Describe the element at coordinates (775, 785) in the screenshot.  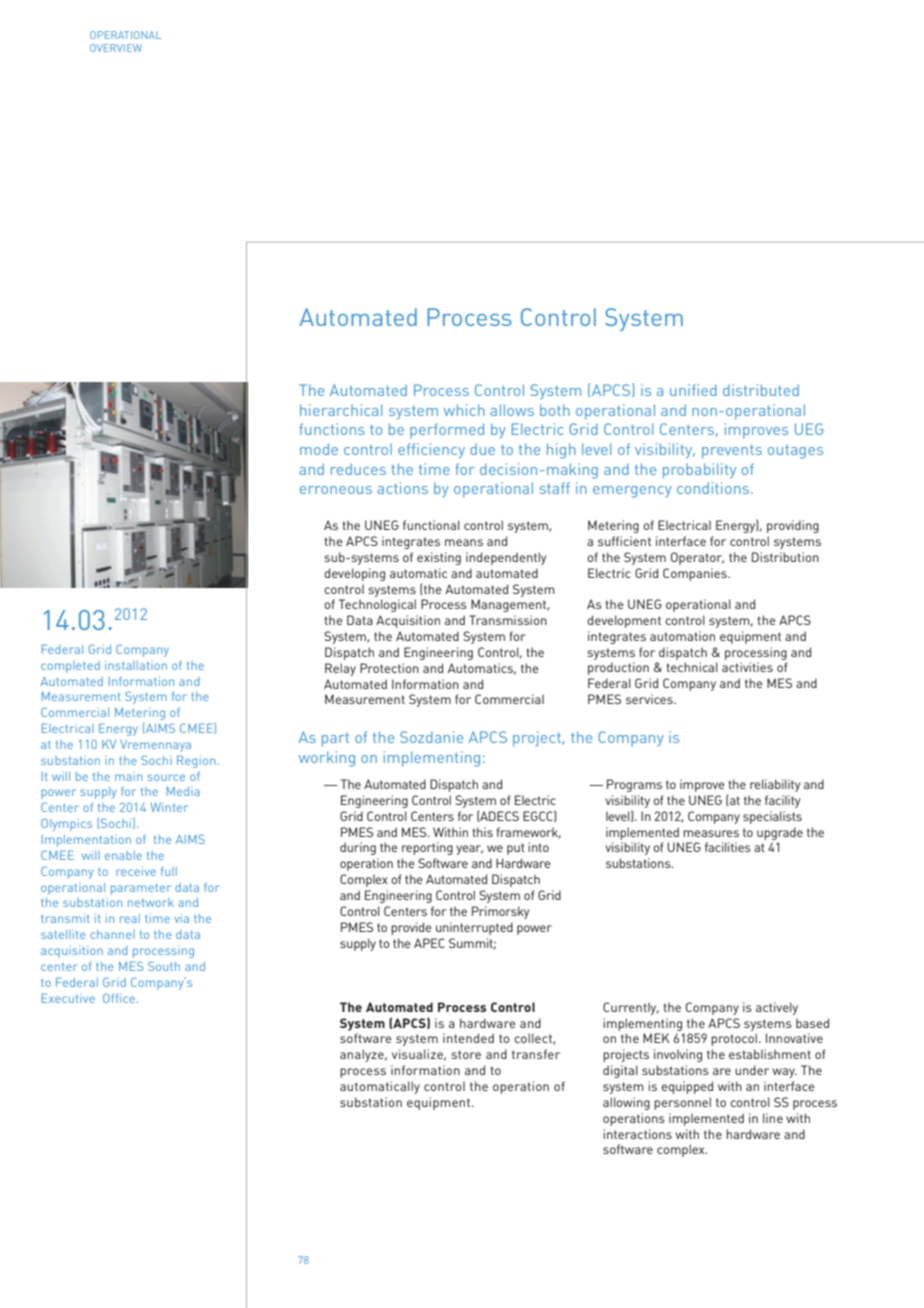
I see `reliability` at that location.
